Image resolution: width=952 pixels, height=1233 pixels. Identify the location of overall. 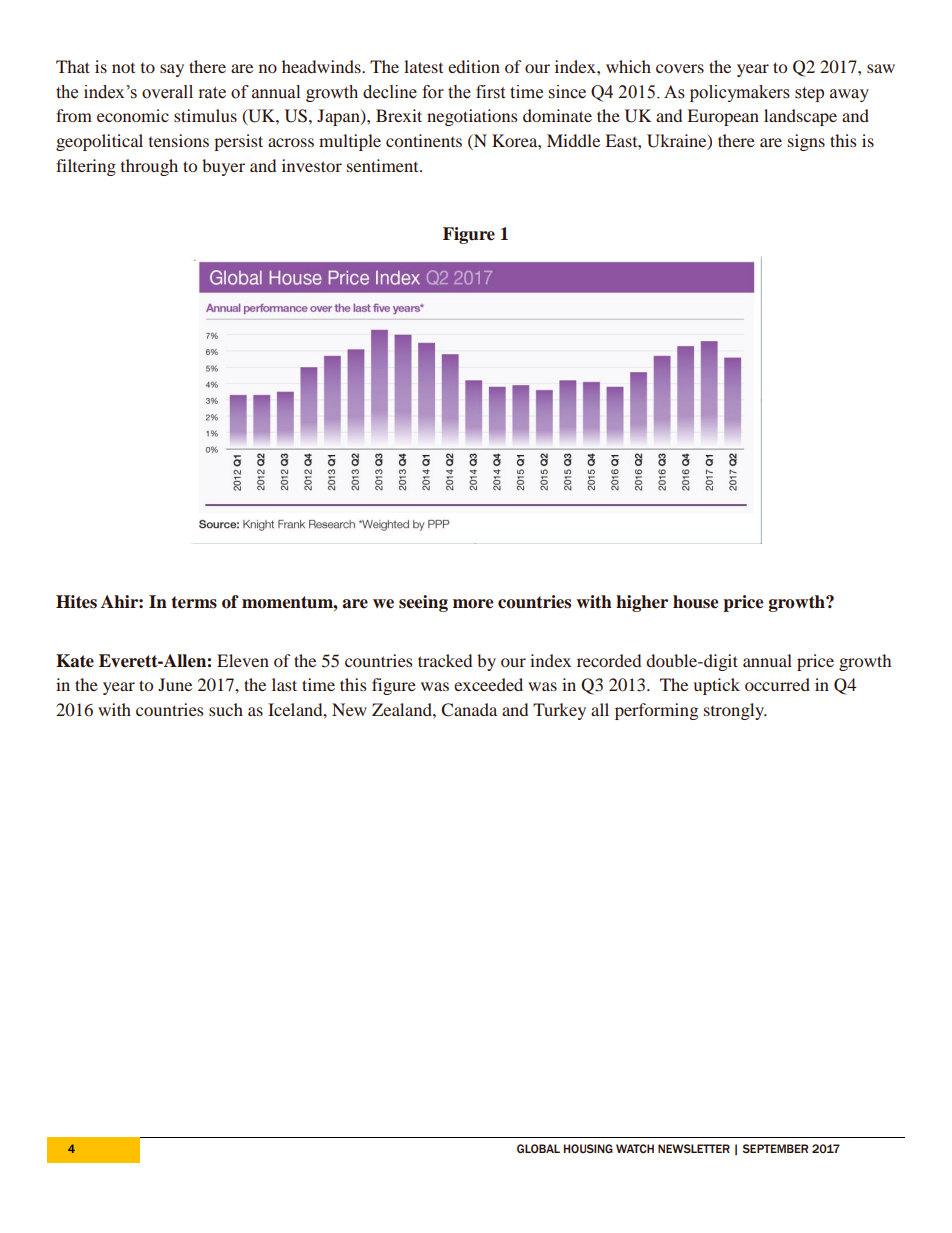
(167, 92).
